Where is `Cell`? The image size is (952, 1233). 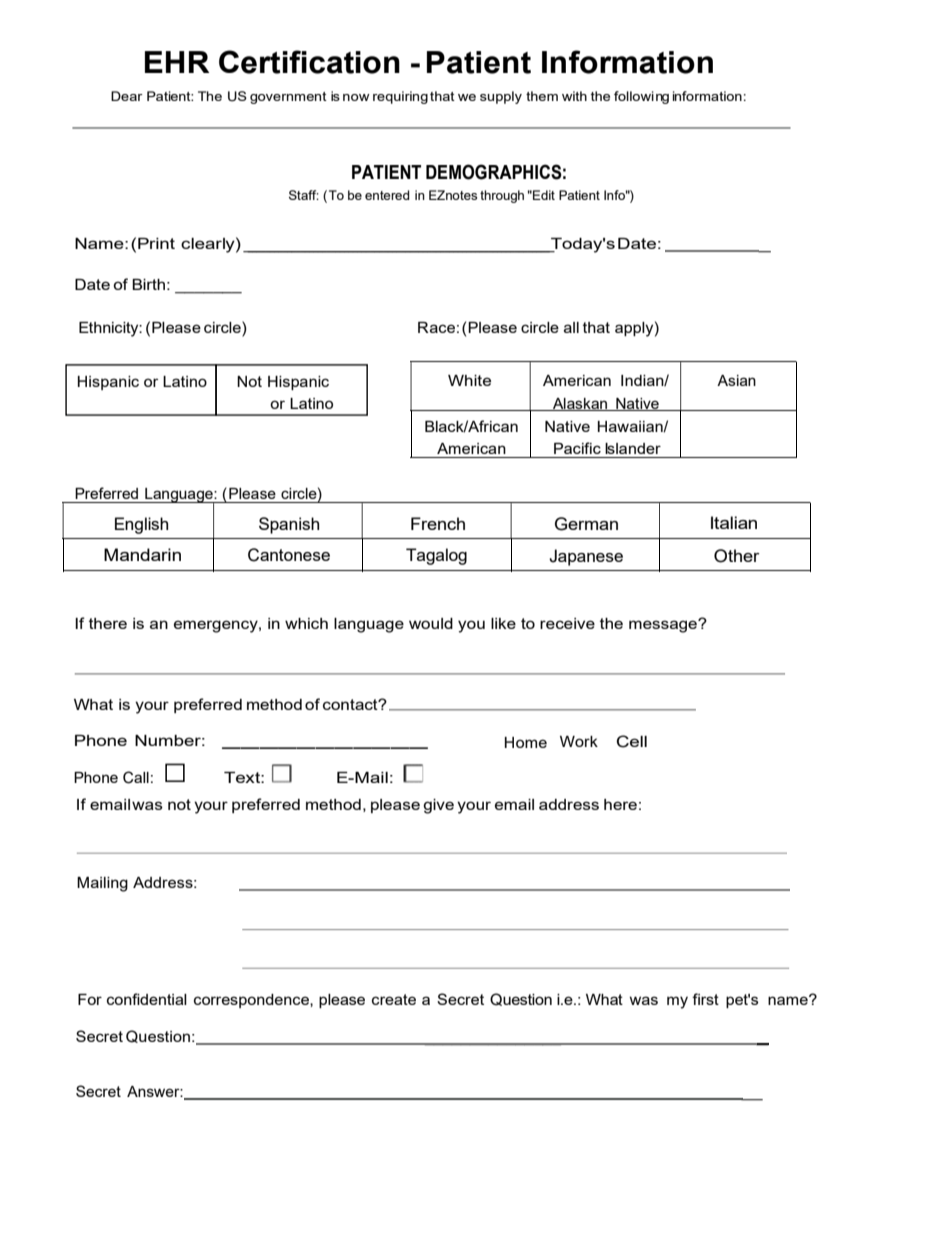 Cell is located at coordinates (632, 741).
